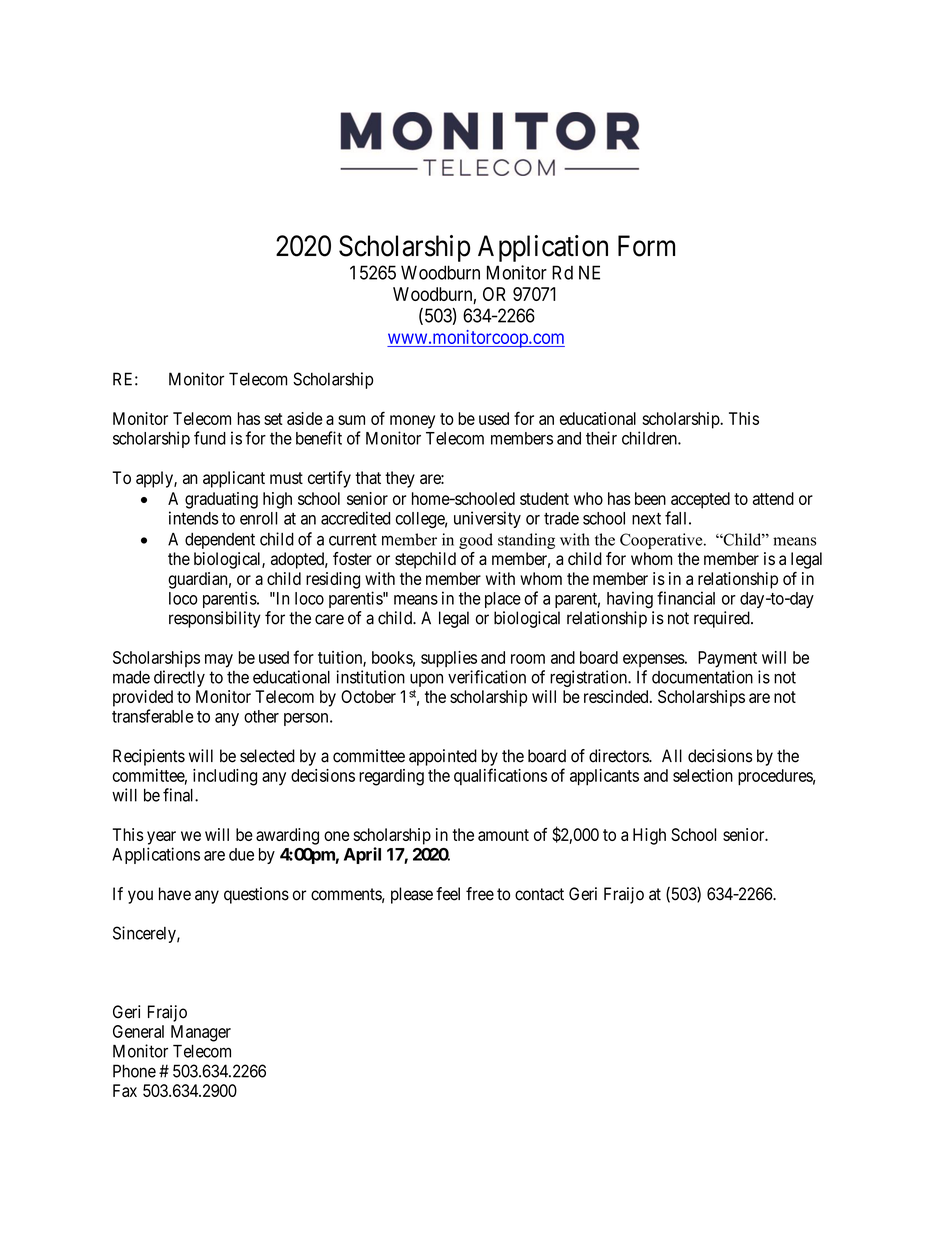 The height and width of the page is (1233, 952). What do you see at coordinates (449, 659) in the page?
I see `supplies` at bounding box center [449, 659].
